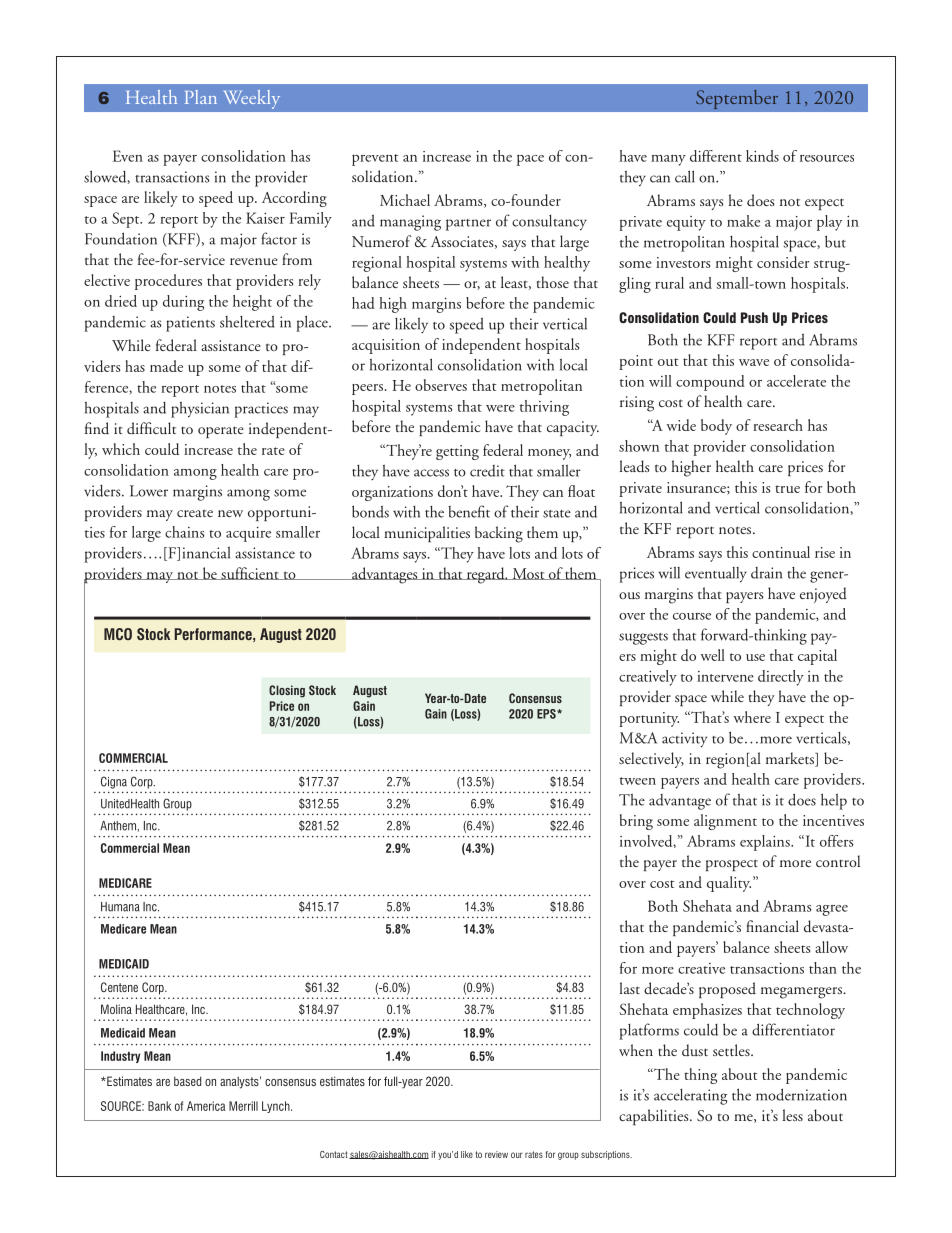  What do you see at coordinates (118, 634) in the image?
I see `MCO` at bounding box center [118, 634].
